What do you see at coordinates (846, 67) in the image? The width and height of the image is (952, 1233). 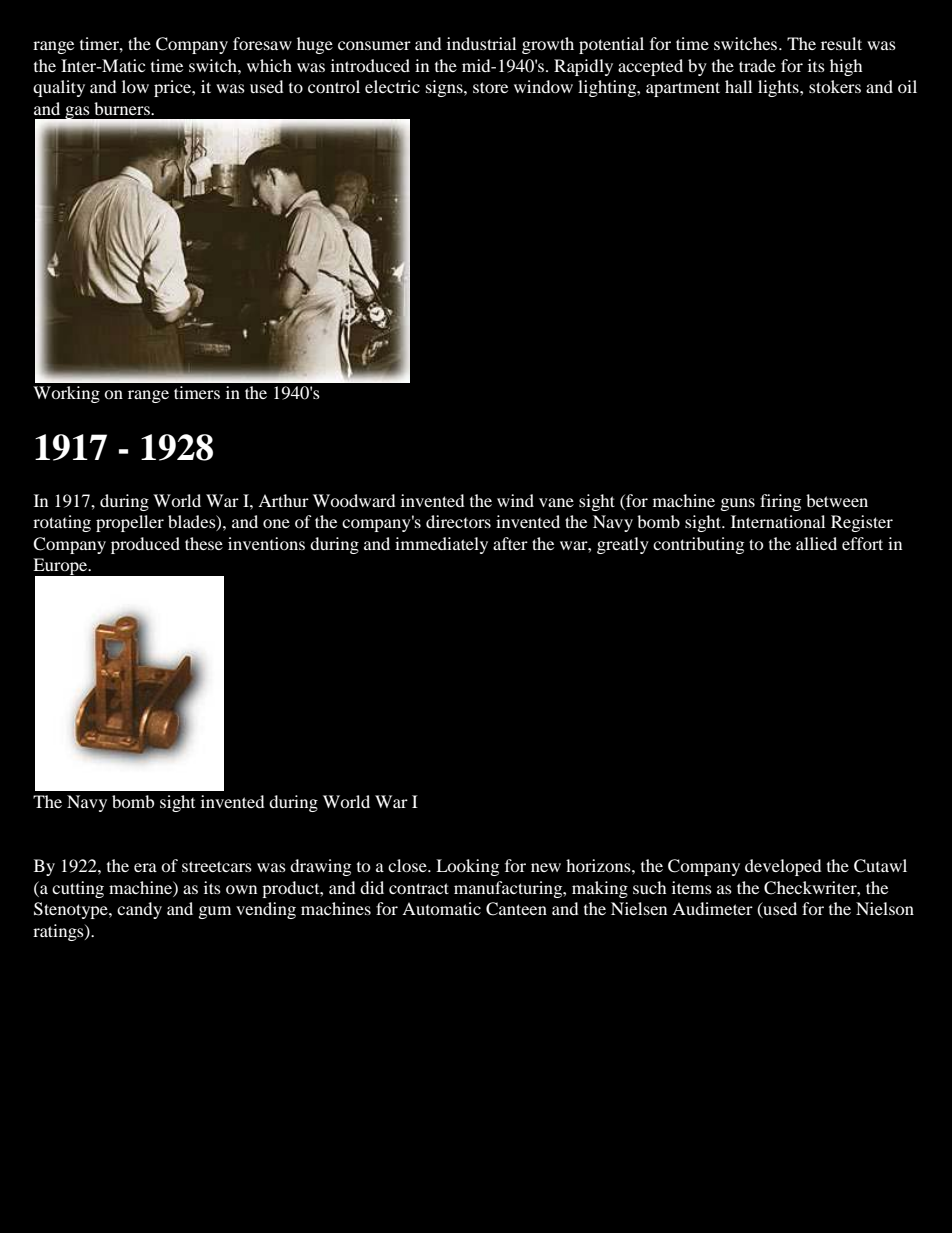 I see `high` at bounding box center [846, 67].
